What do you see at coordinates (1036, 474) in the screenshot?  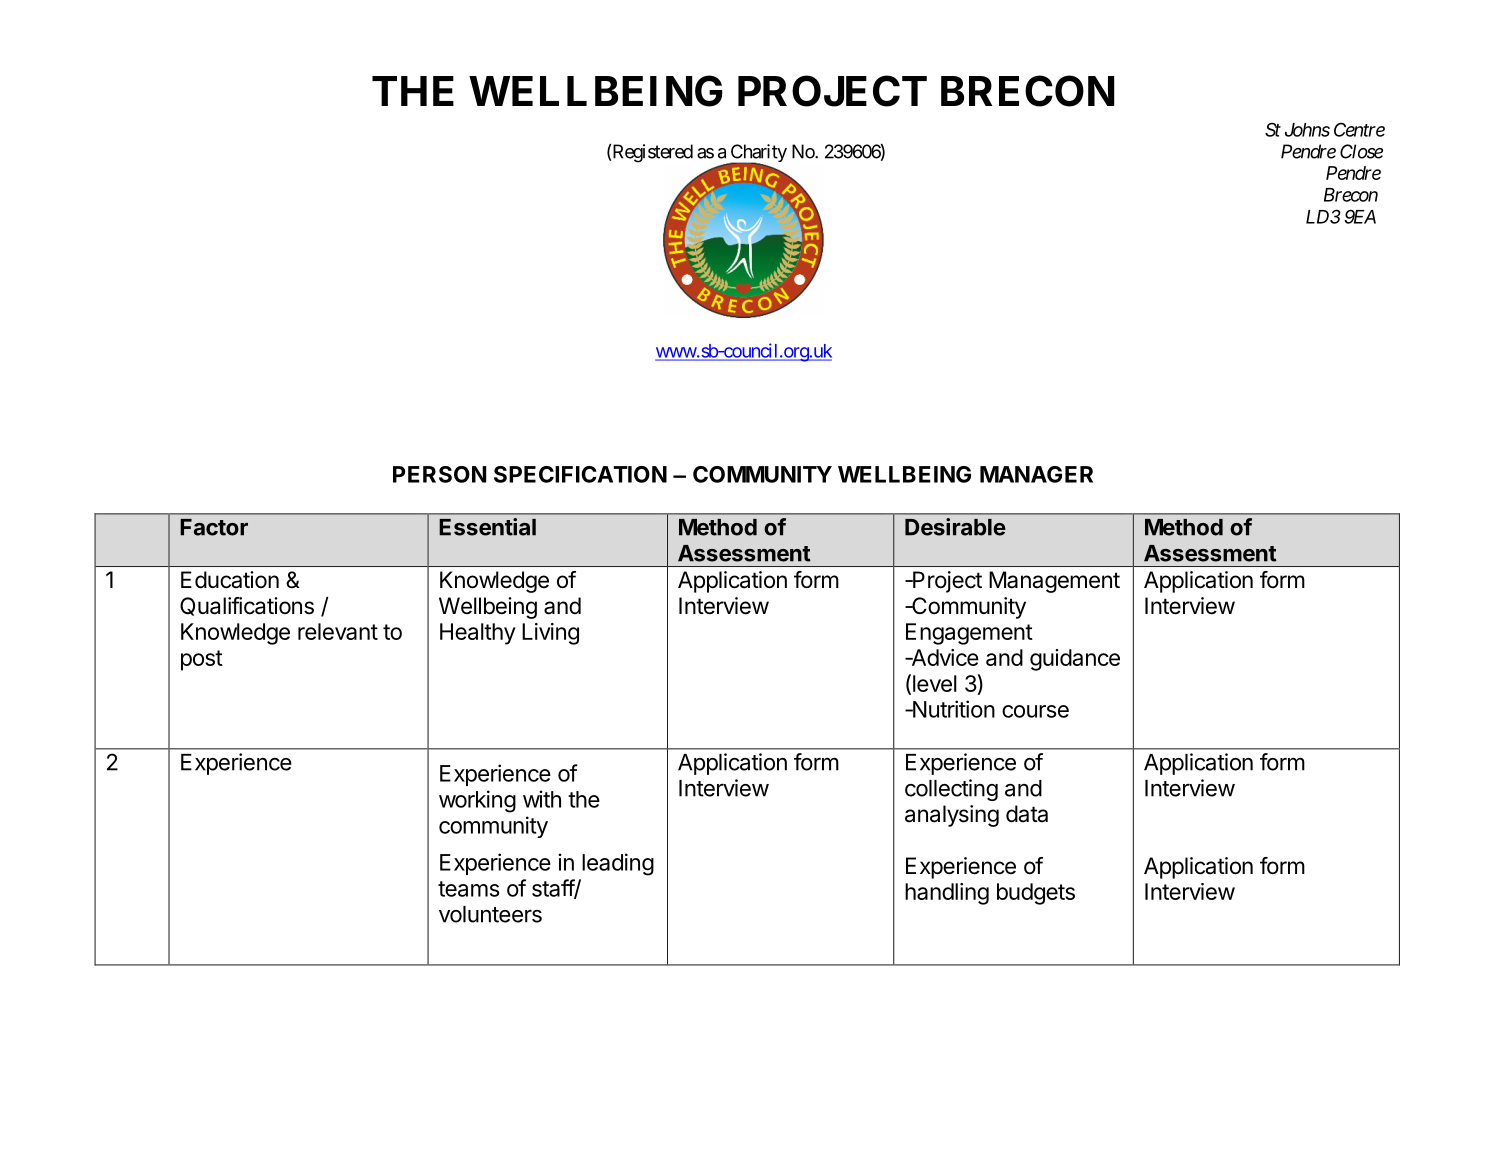 I see `MANAGER` at bounding box center [1036, 474].
